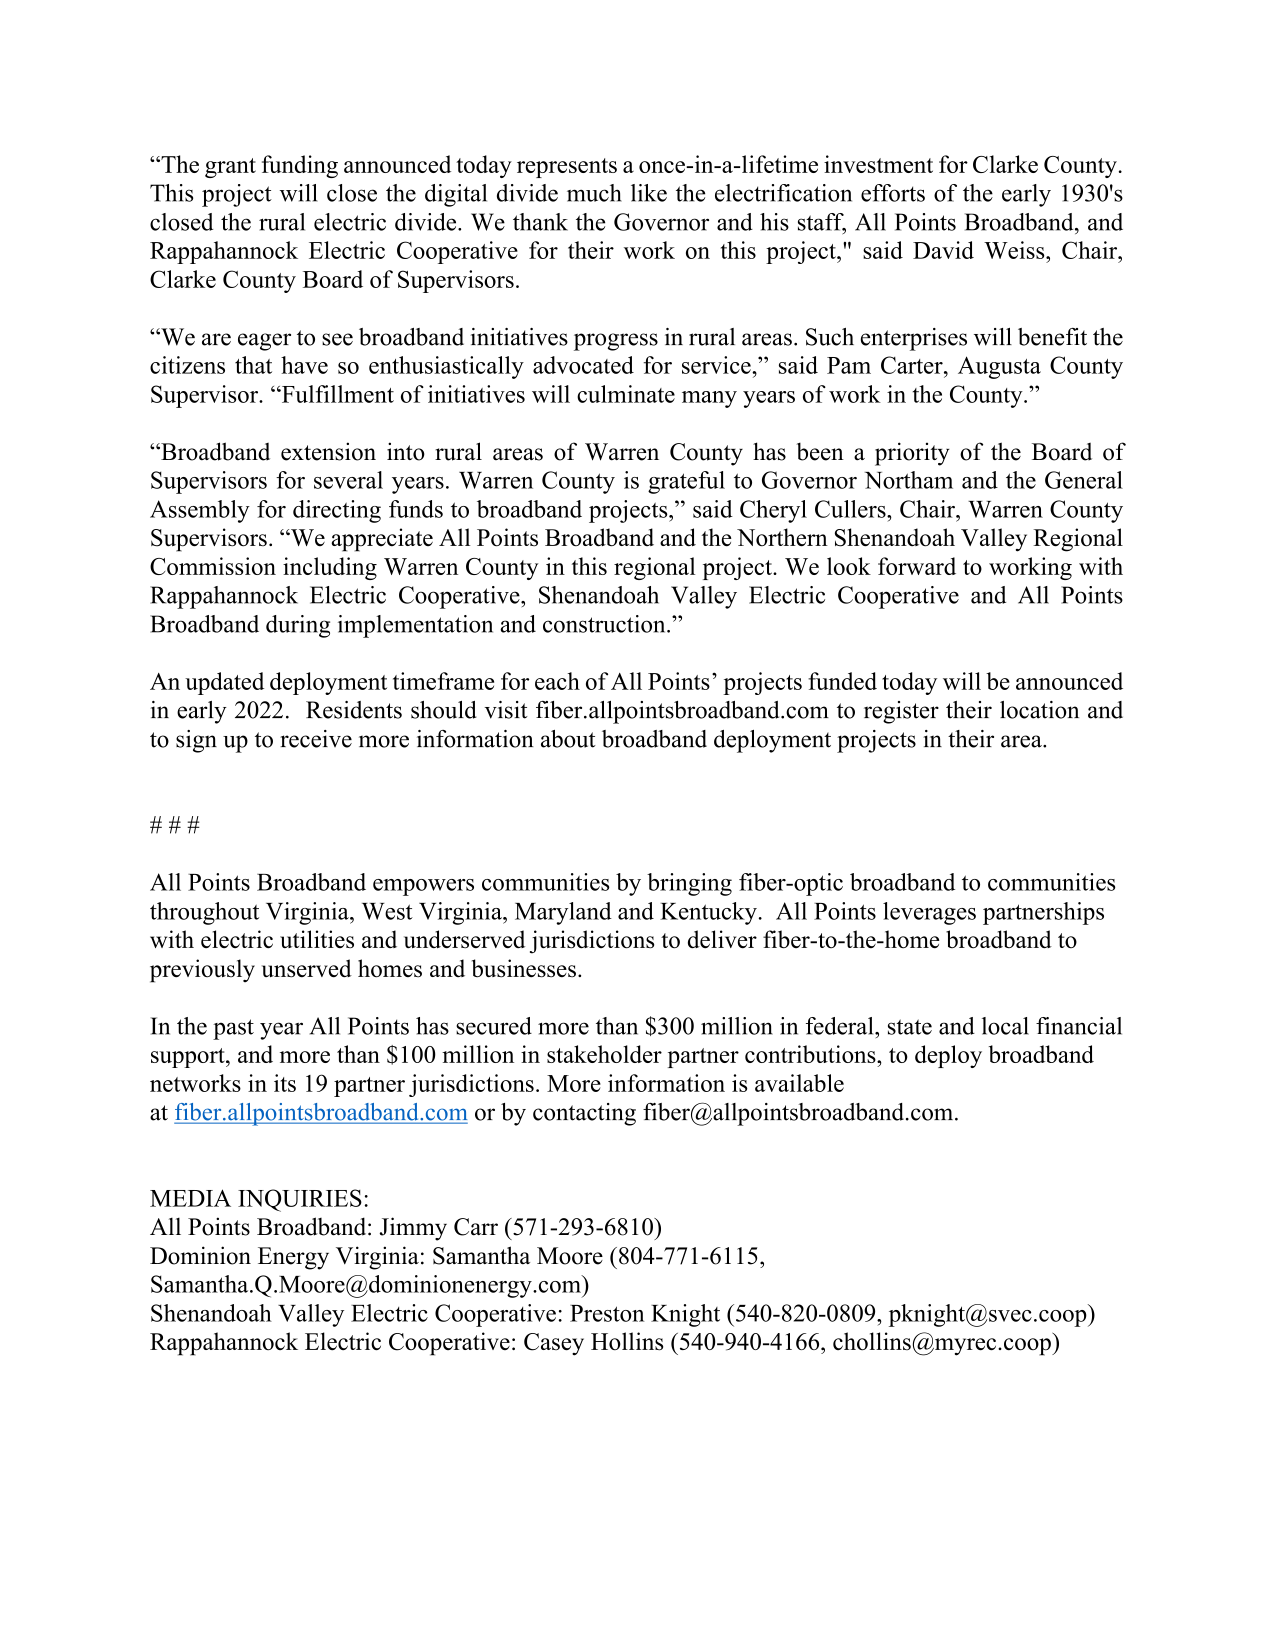  What do you see at coordinates (607, 1313) in the screenshot?
I see `Preston` at bounding box center [607, 1313].
